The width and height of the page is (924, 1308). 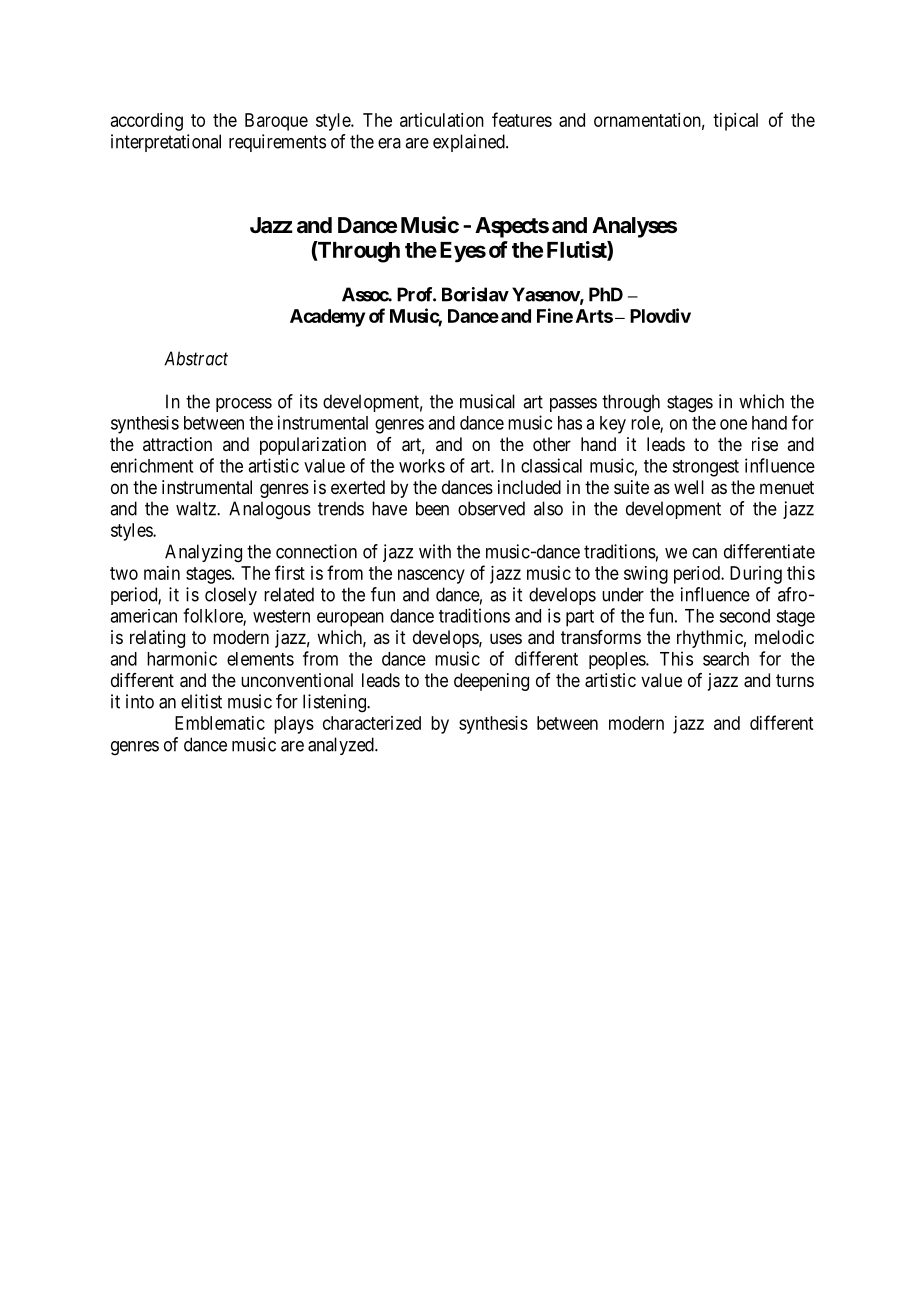 I want to click on explained, so click(x=470, y=143).
